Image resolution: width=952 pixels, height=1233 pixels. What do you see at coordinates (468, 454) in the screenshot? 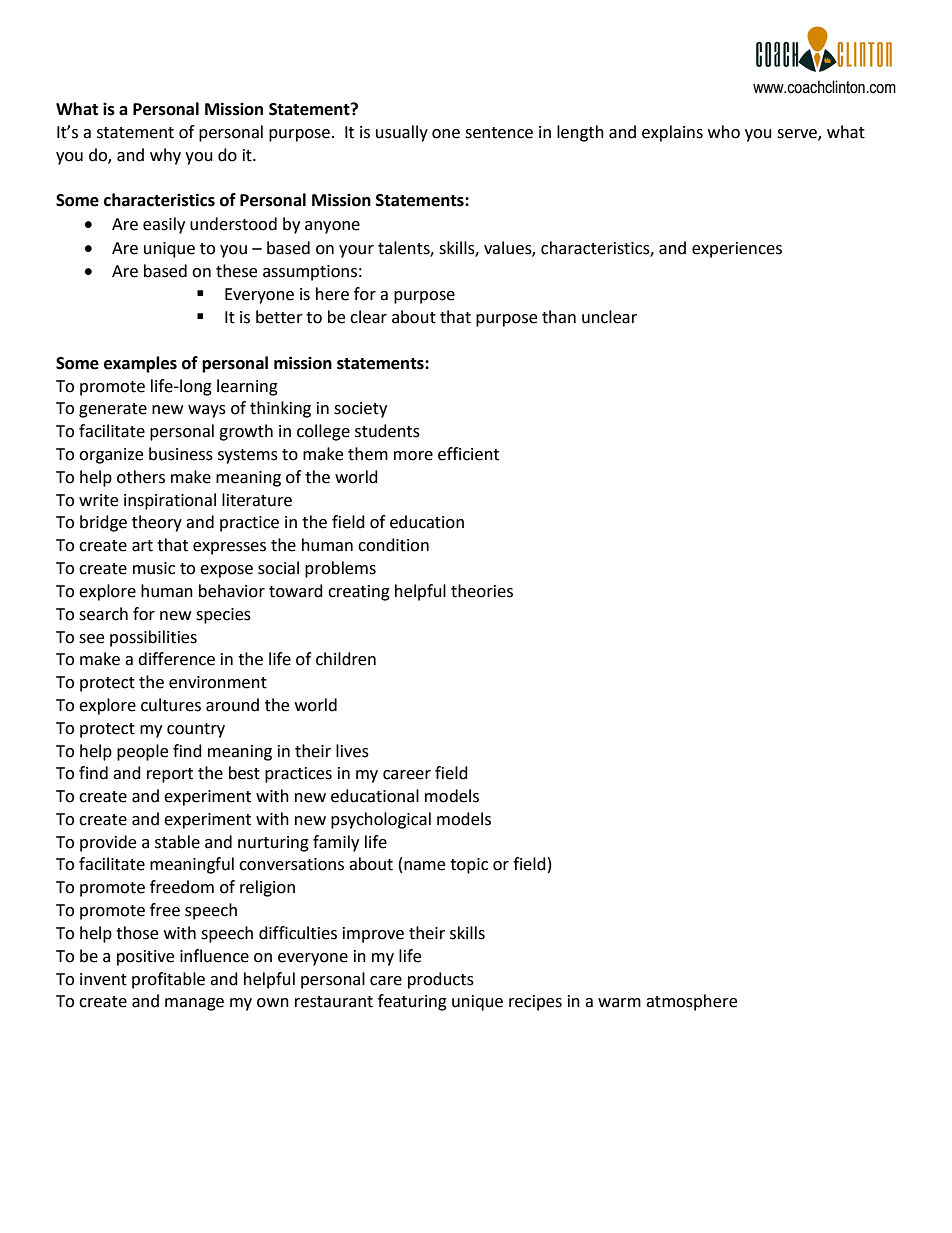
I see `efficient` at bounding box center [468, 454].
